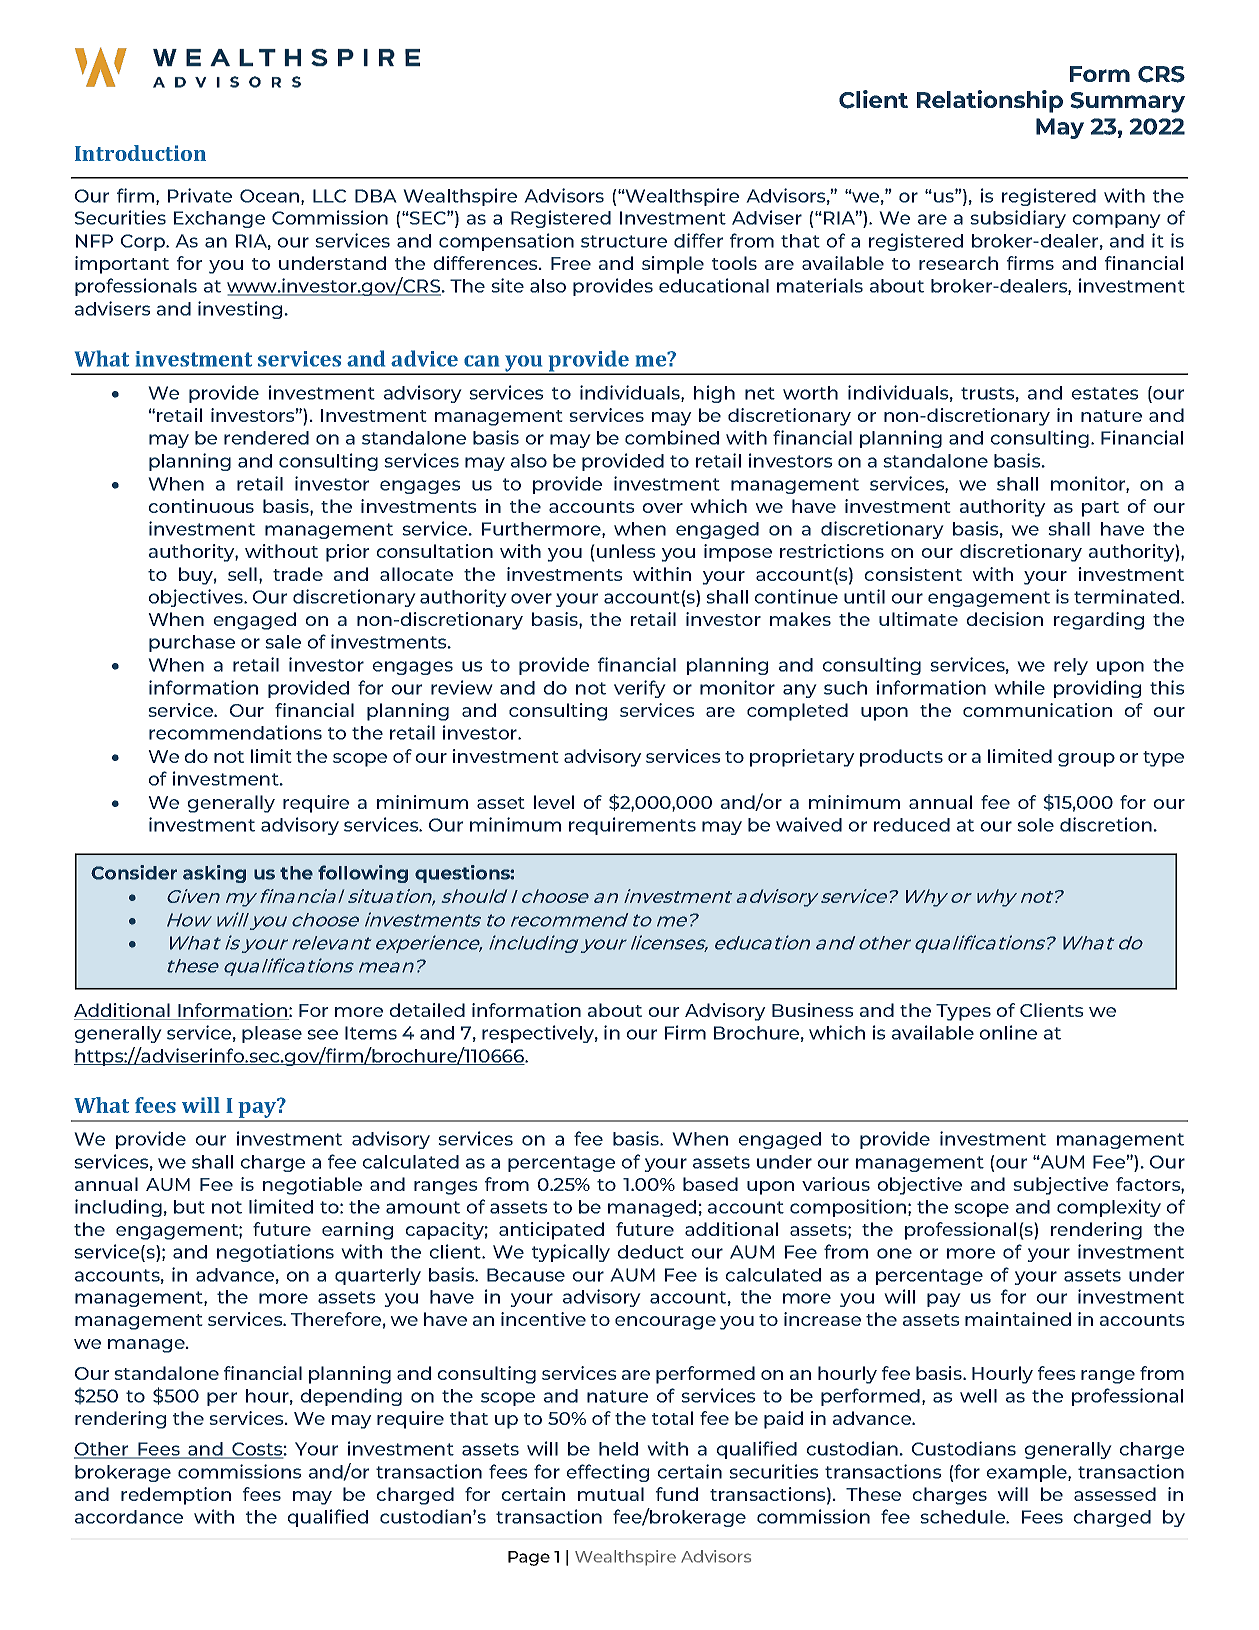 The width and height of the page is (1259, 1630). Describe the element at coordinates (624, 241) in the page. I see `structure` at that location.
